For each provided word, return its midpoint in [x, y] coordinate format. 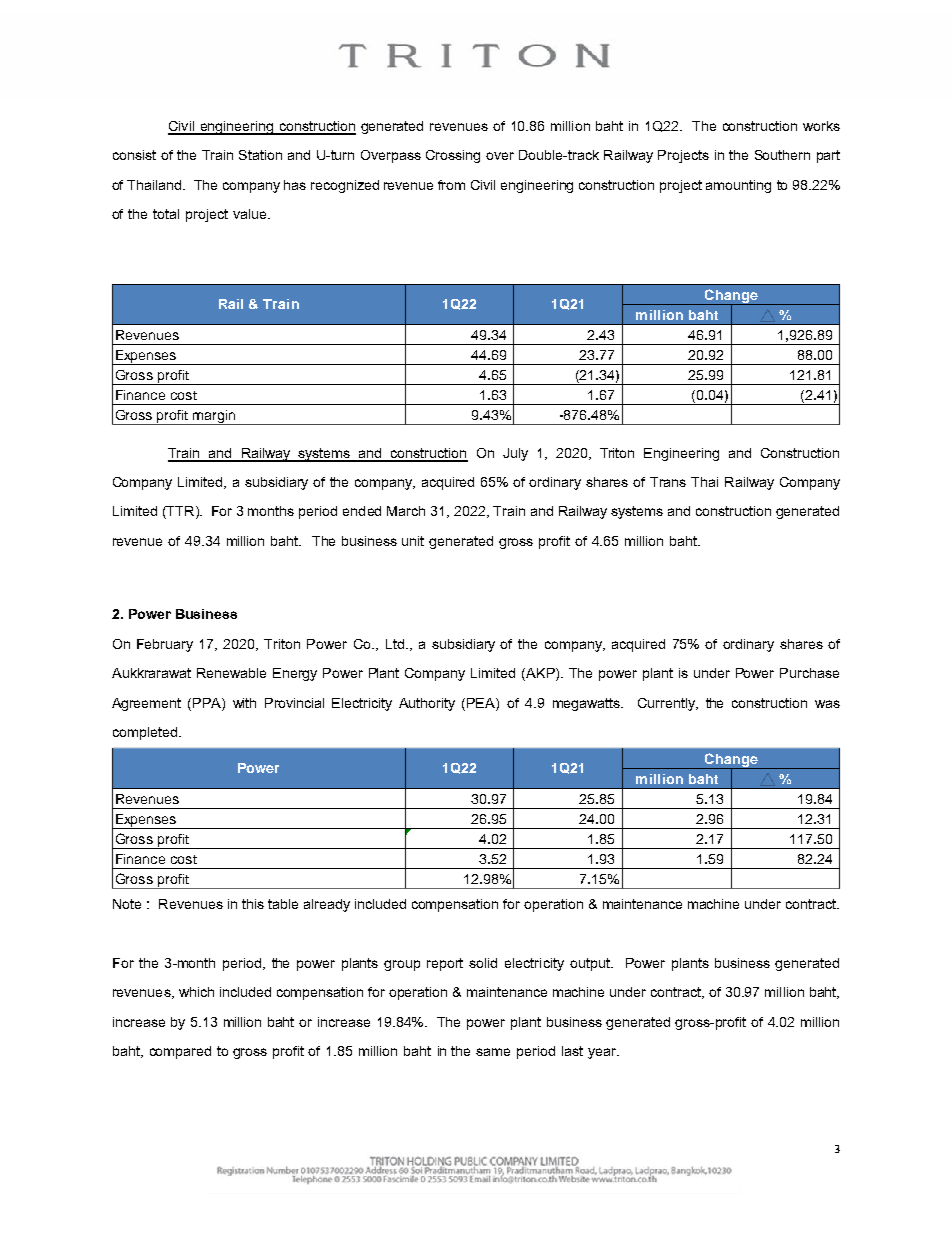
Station [260, 155]
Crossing [453, 156]
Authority [427, 704]
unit [413, 541]
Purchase [809, 673]
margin [215, 417]
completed [145, 733]
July [515, 454]
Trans [668, 482]
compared [180, 1052]
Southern [782, 155]
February [165, 645]
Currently [667, 704]
